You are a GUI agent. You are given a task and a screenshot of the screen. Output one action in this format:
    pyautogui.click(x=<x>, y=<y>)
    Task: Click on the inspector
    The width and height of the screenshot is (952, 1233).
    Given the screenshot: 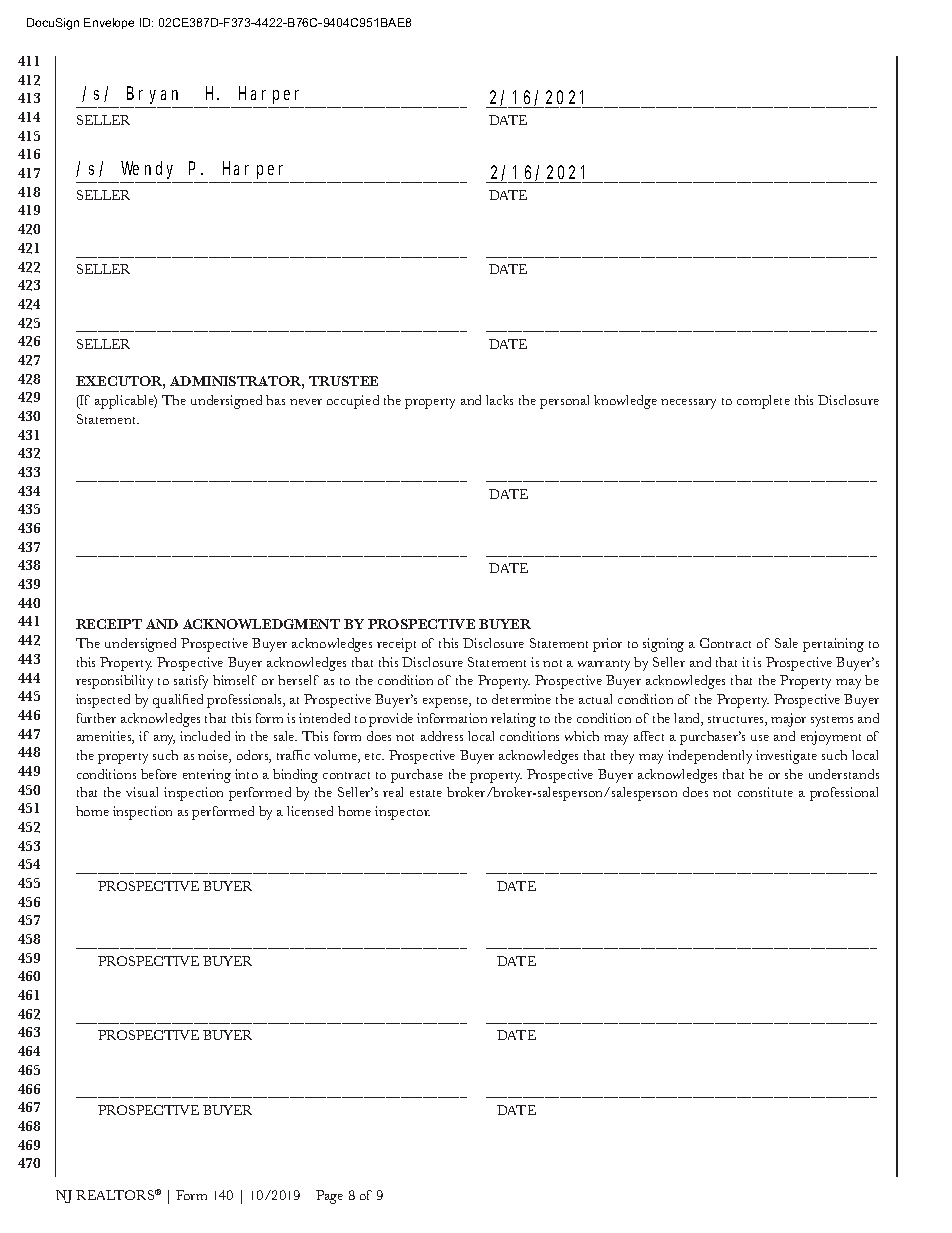 What is the action you would take?
    pyautogui.click(x=402, y=813)
